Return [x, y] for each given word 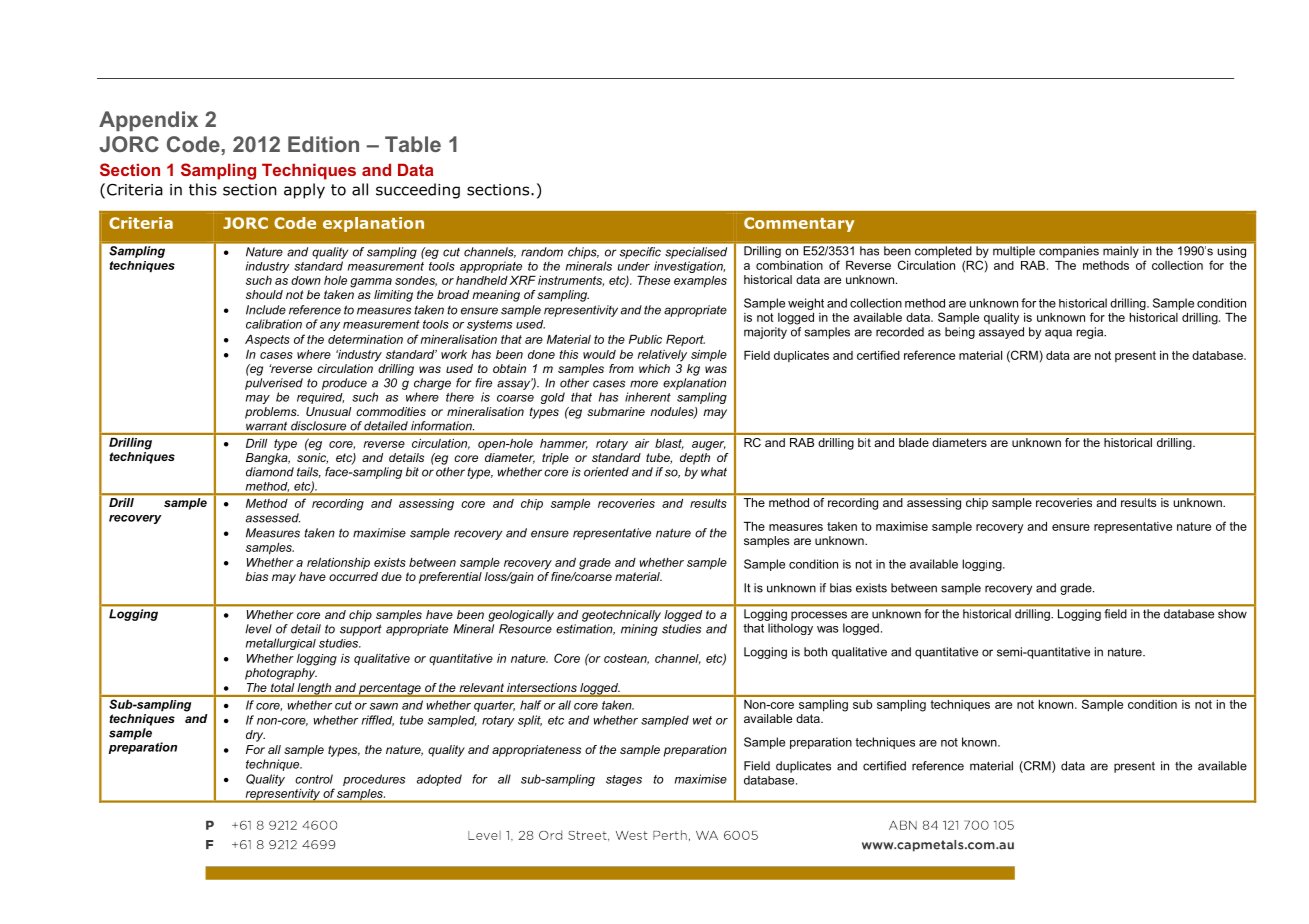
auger [709, 446]
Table [413, 144]
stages [624, 780]
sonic [312, 458]
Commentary [799, 224]
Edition [323, 144]
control [314, 779]
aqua [1058, 334]
